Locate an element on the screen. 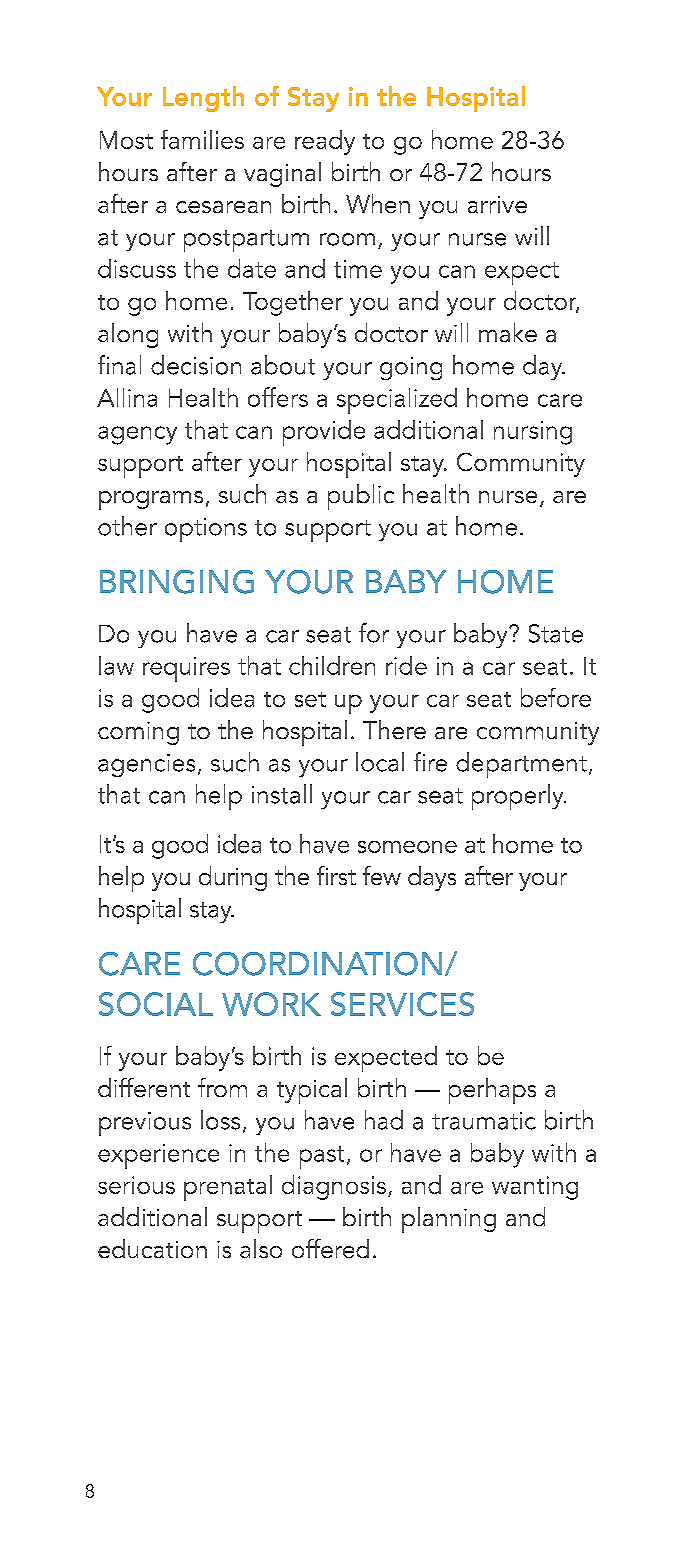 The width and height of the screenshot is (687, 1546). public is located at coordinates (361, 497).
